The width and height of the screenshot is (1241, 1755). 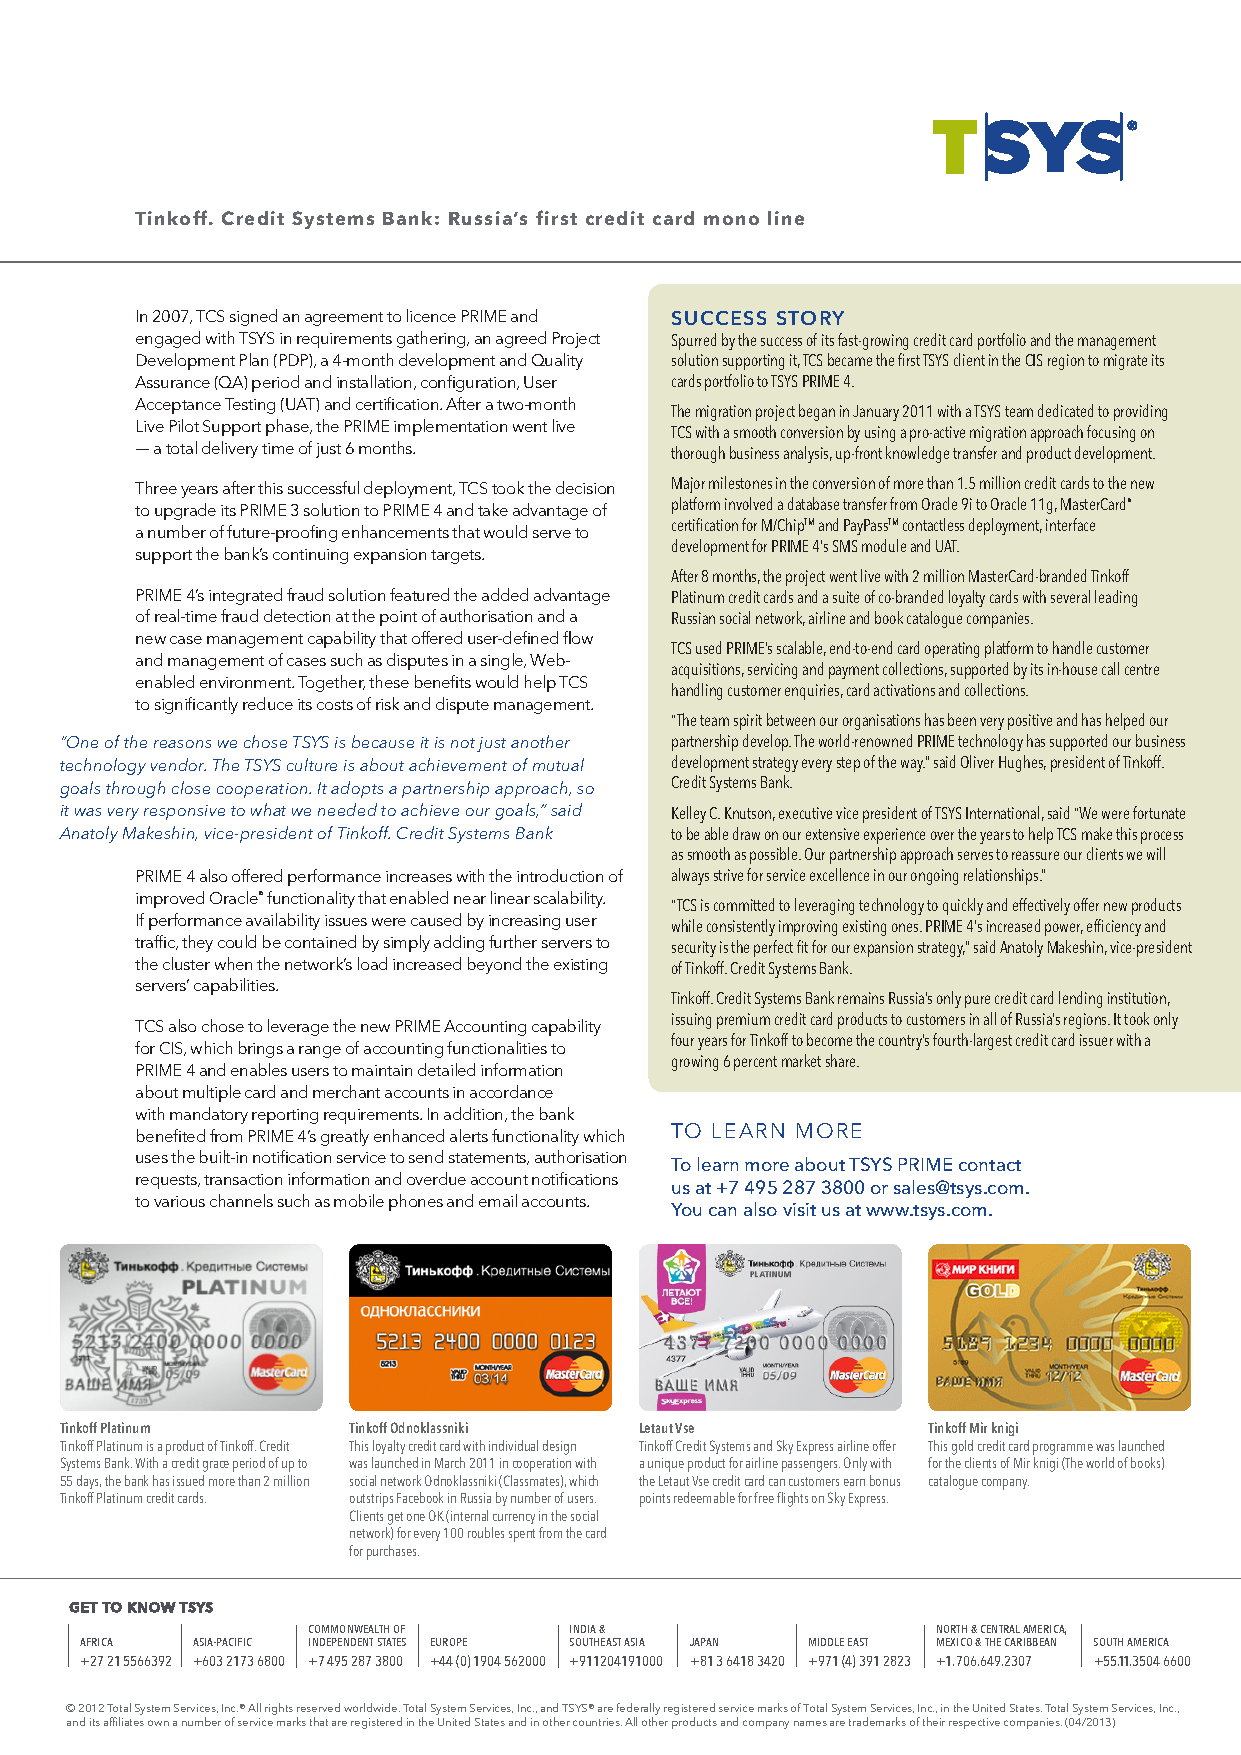 I want to click on mono, so click(x=731, y=220).
